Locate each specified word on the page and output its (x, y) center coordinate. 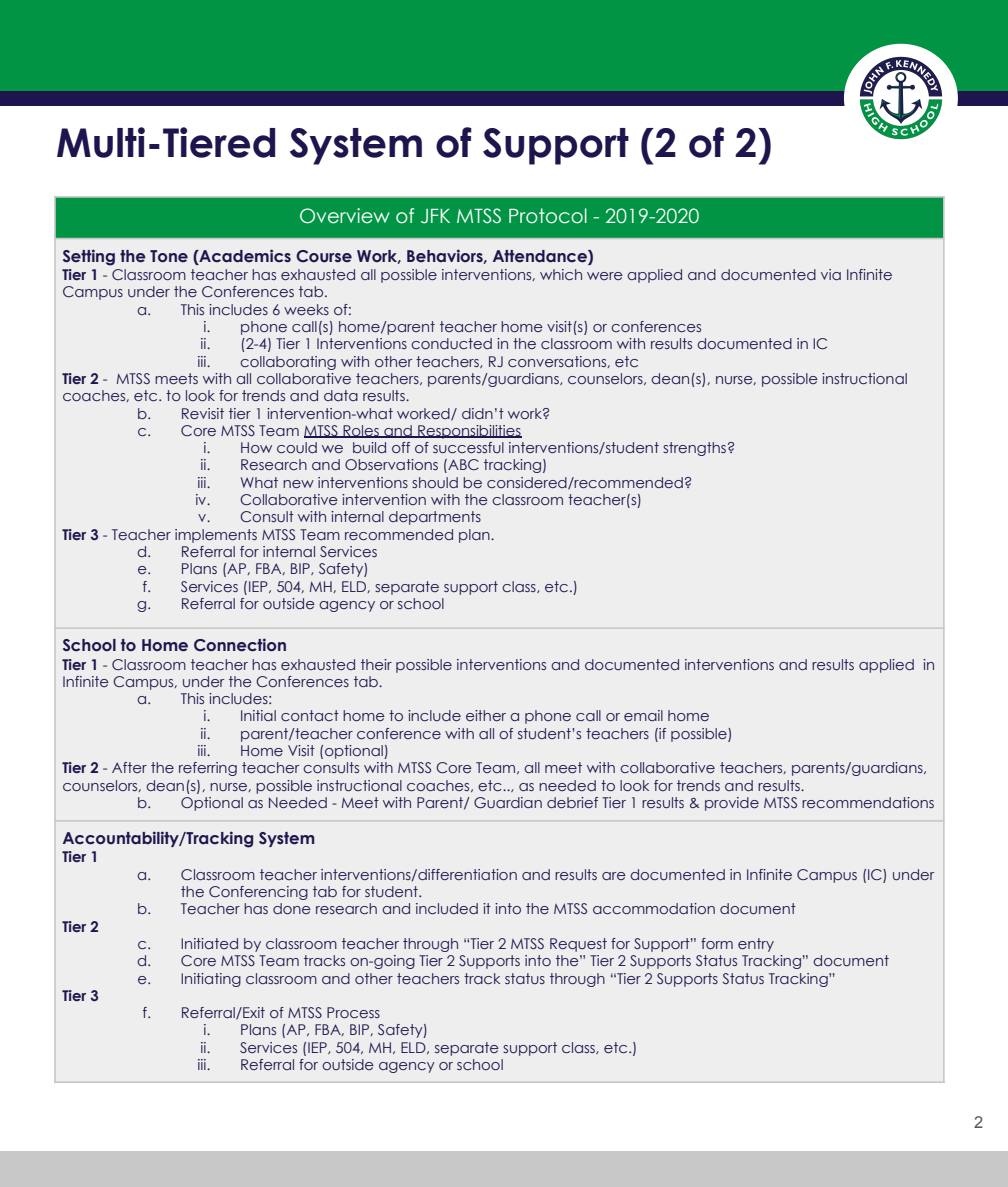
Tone (169, 256)
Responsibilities (469, 432)
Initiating (211, 980)
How (256, 447)
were (605, 276)
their (376, 664)
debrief (572, 802)
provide (732, 804)
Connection (240, 645)
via (831, 274)
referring (208, 769)
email (643, 715)
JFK (435, 216)
